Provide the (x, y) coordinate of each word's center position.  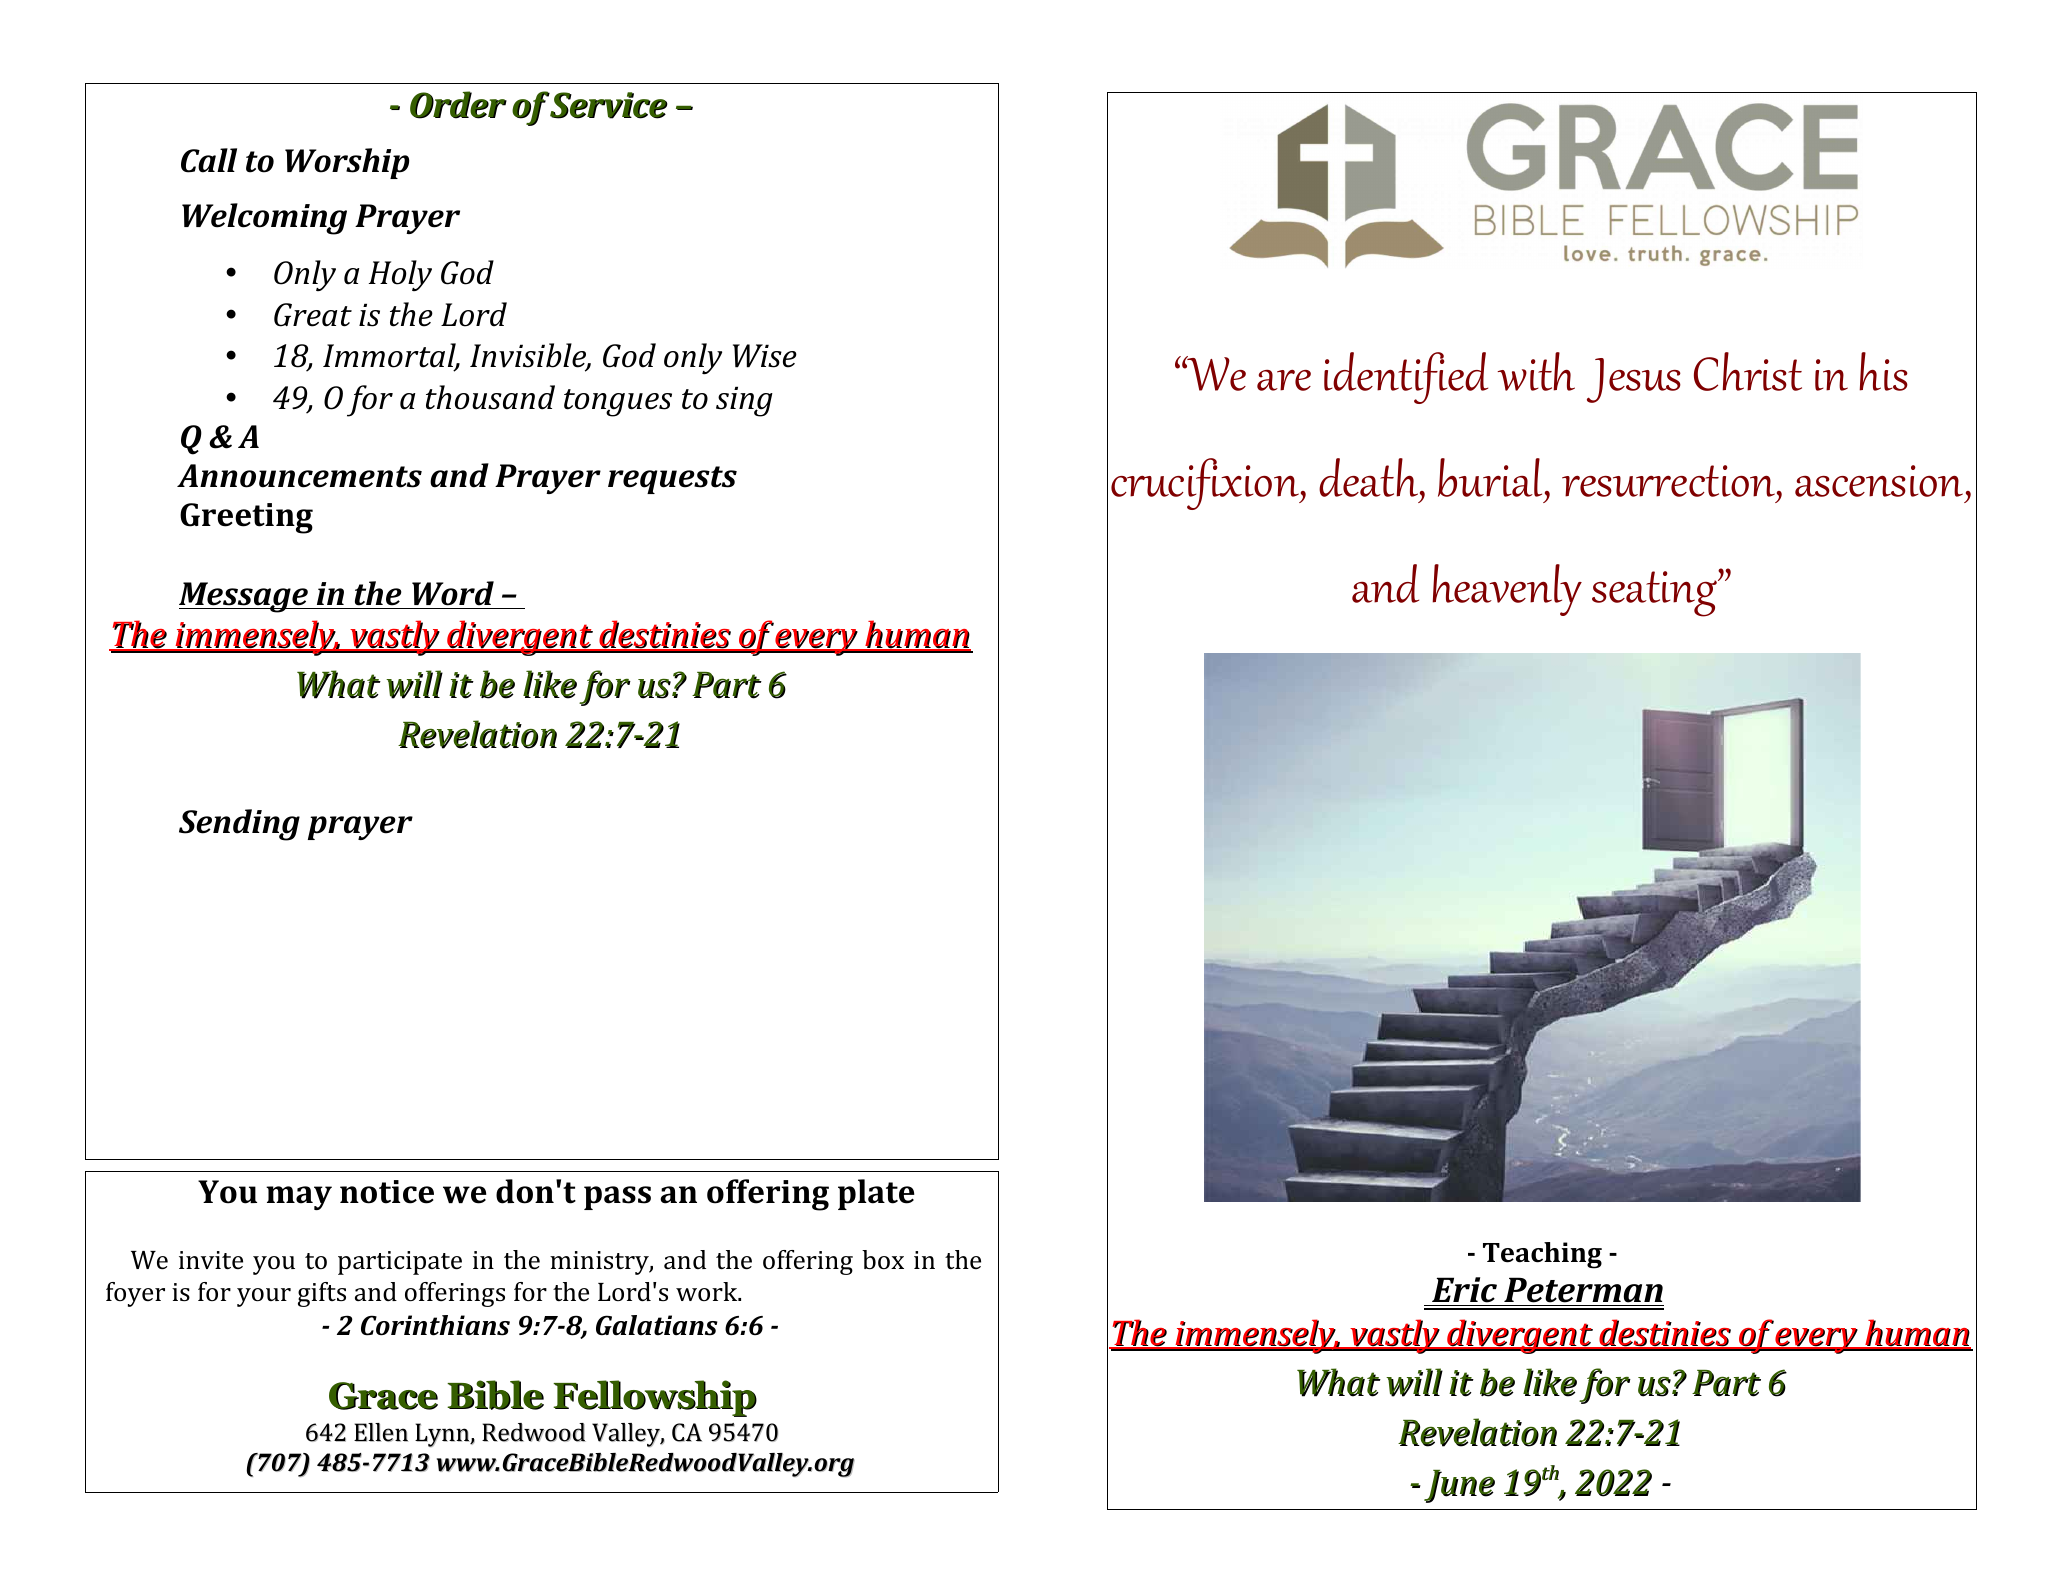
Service (608, 105)
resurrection (1670, 481)
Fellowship (655, 1398)
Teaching (1542, 1255)
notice (387, 1192)
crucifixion (1206, 484)
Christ (1748, 371)
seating (1655, 593)
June (1459, 1486)
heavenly (1507, 590)
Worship (347, 163)
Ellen (381, 1432)
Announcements (299, 476)
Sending (239, 825)
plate (876, 1194)
